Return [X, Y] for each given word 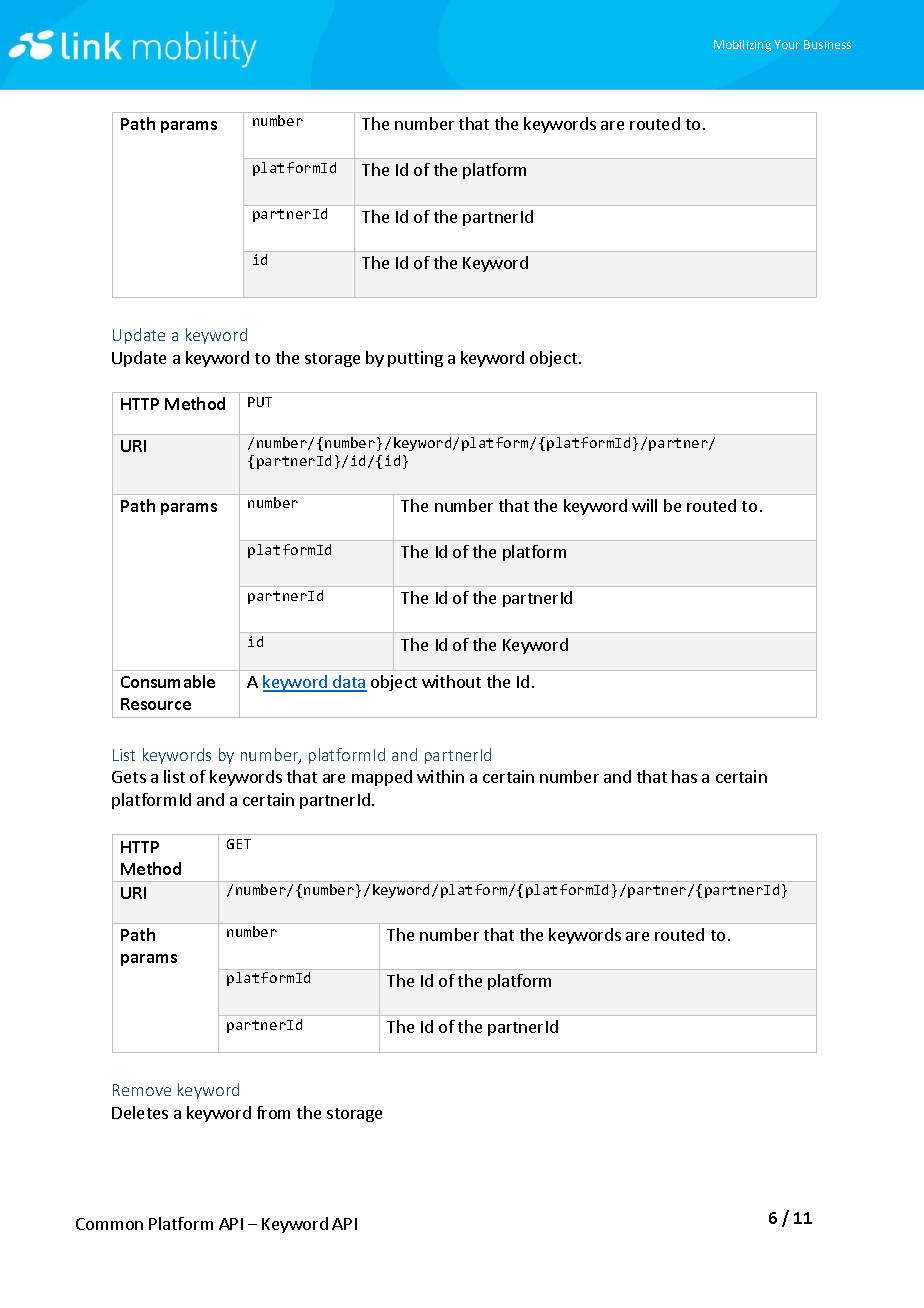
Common [109, 1224]
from [273, 1112]
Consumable [168, 681]
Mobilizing [742, 46]
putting [415, 359]
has [684, 776]
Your [787, 44]
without [451, 681]
